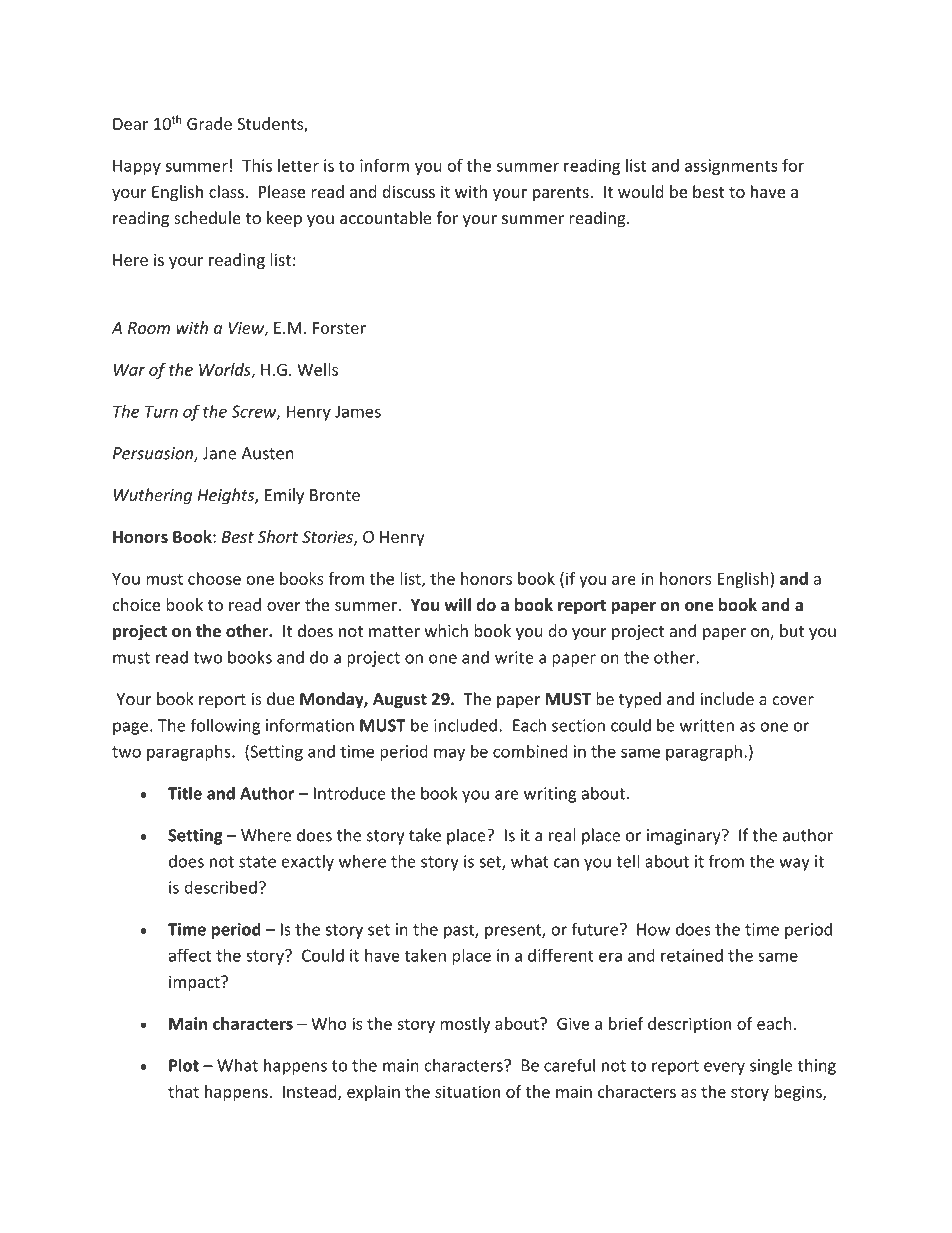  I want to click on situation, so click(467, 1091).
